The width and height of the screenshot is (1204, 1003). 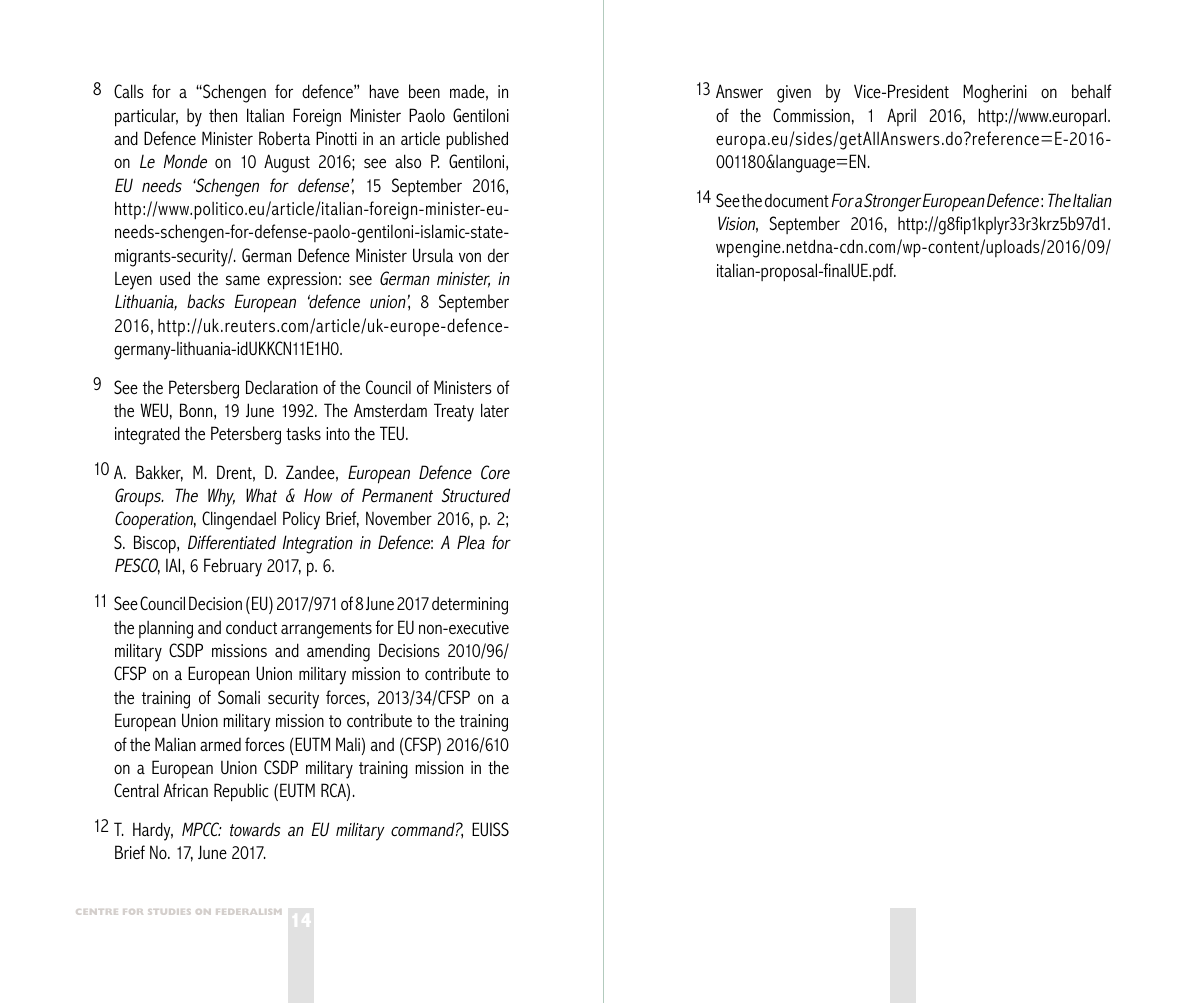 I want to click on published, so click(x=477, y=140).
